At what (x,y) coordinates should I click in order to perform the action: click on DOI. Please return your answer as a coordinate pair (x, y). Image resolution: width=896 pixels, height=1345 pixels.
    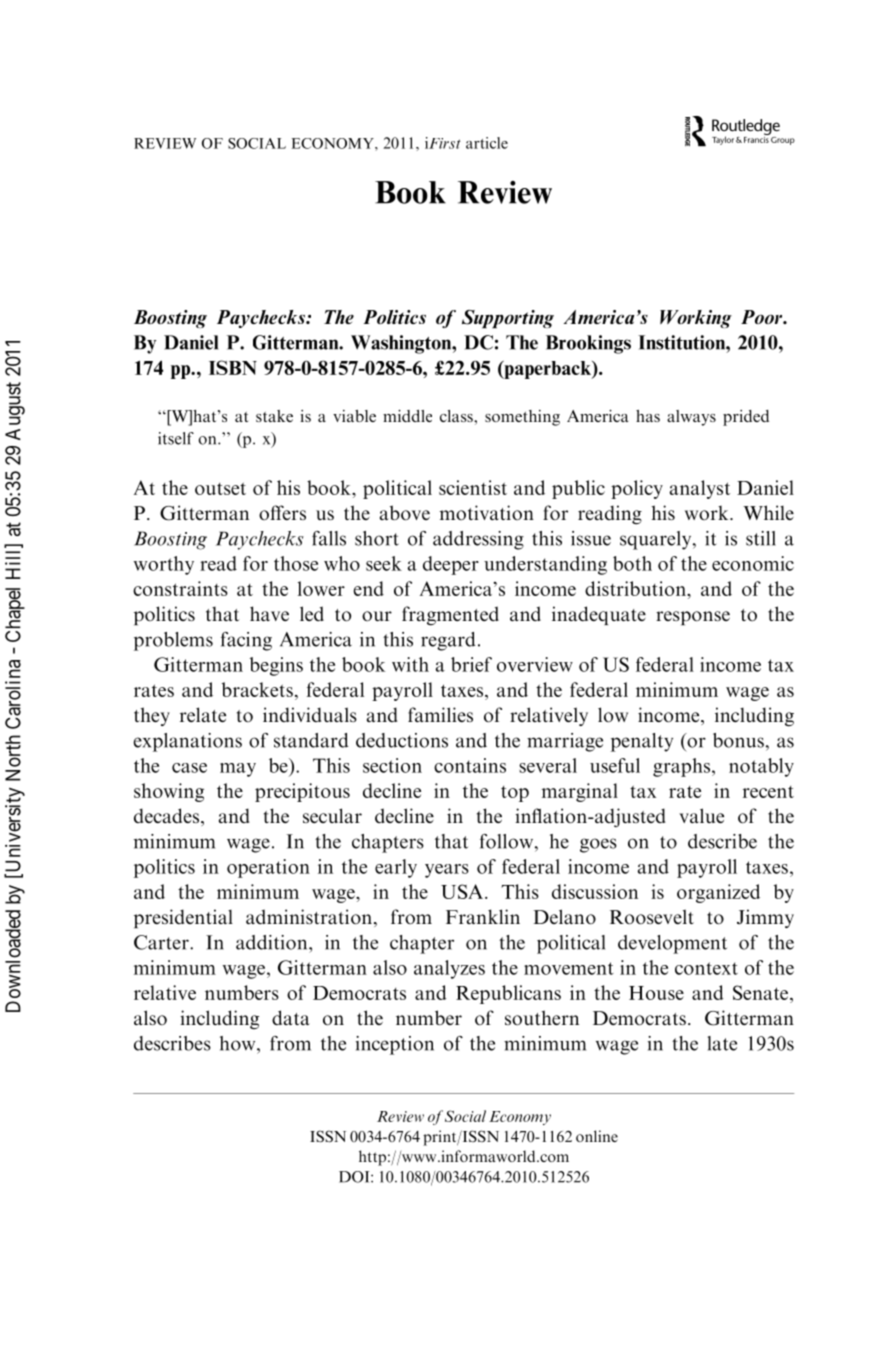
    Looking at the image, I should click on (355, 1177).
